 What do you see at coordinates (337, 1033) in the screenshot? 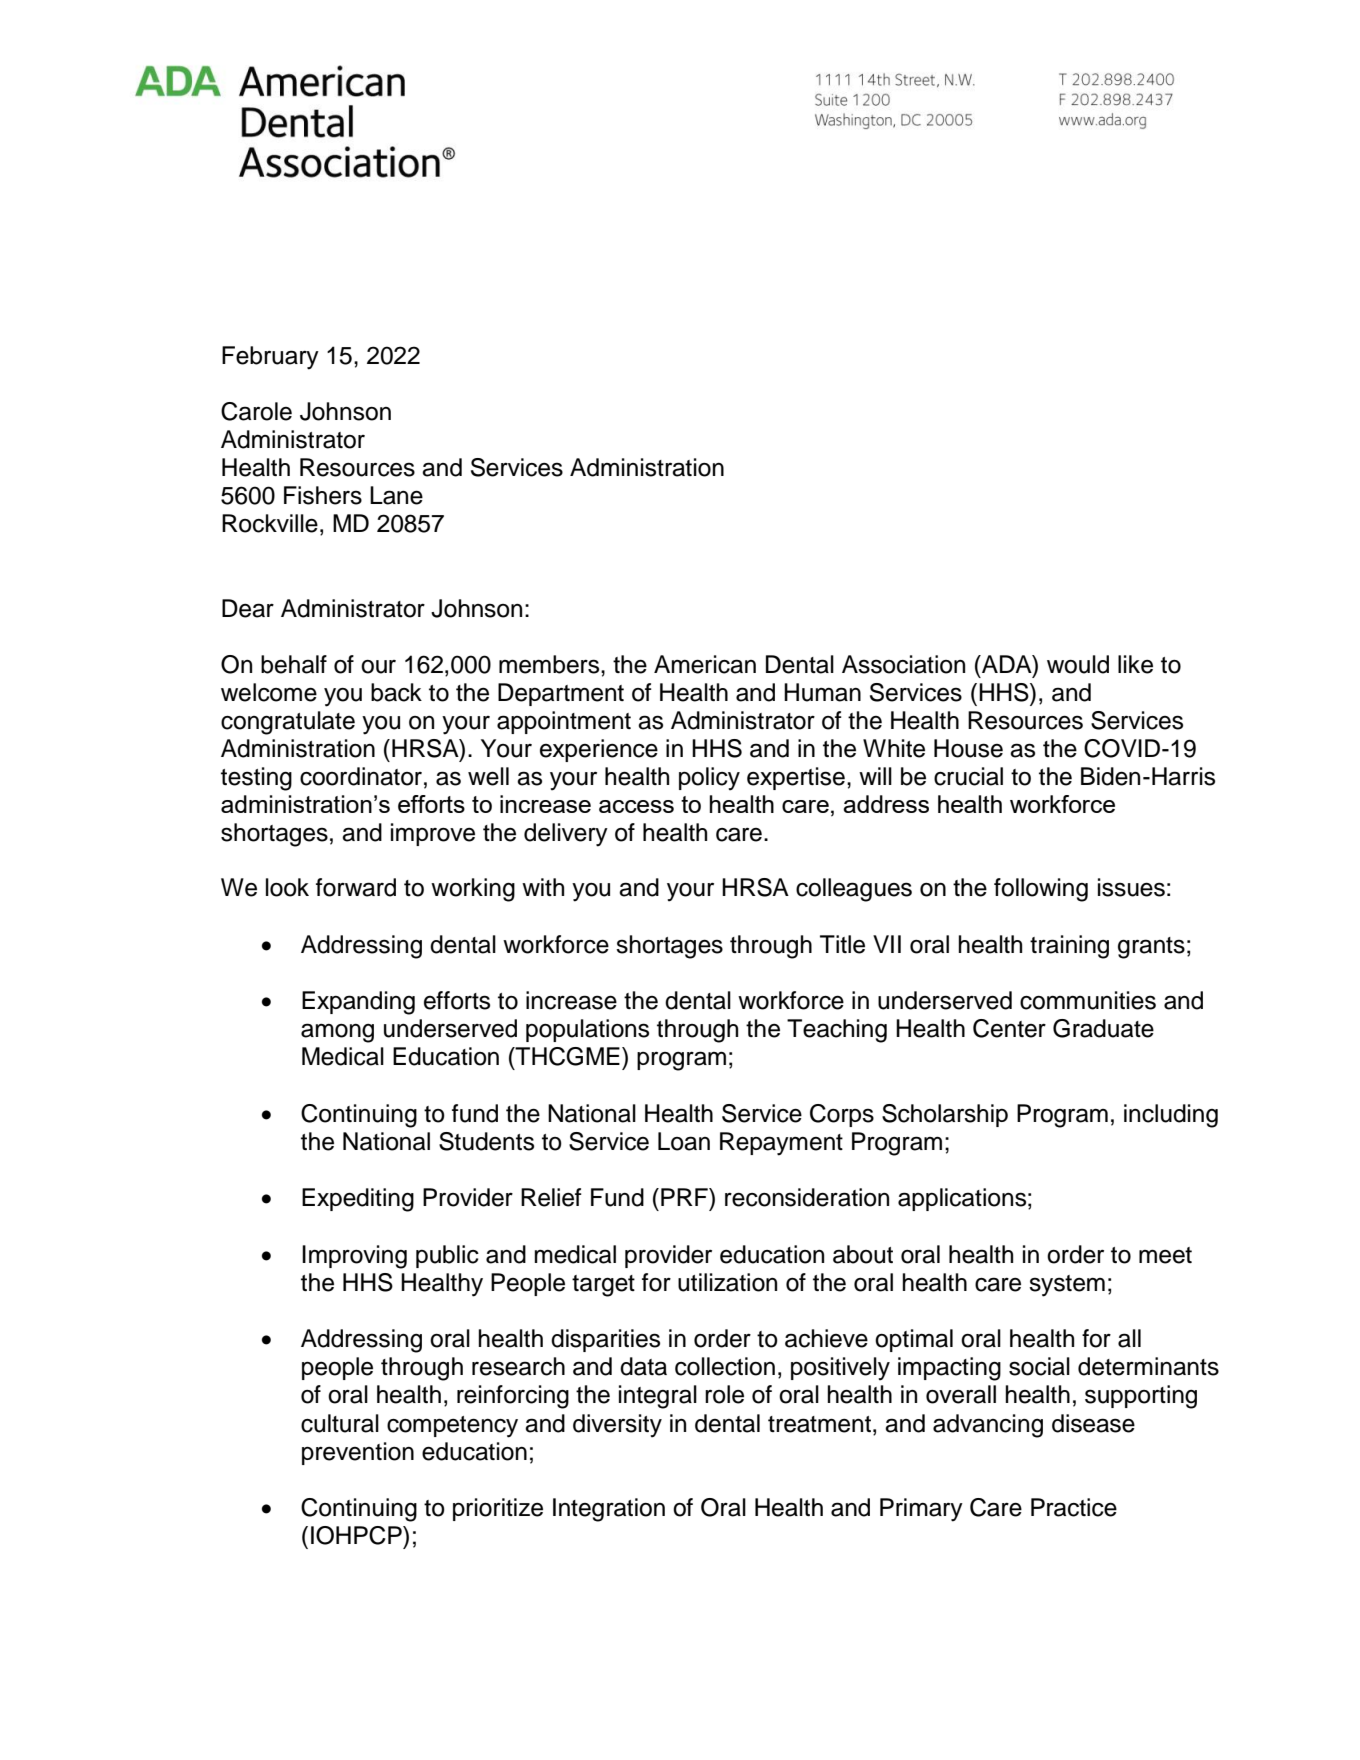
I see `among` at bounding box center [337, 1033].
